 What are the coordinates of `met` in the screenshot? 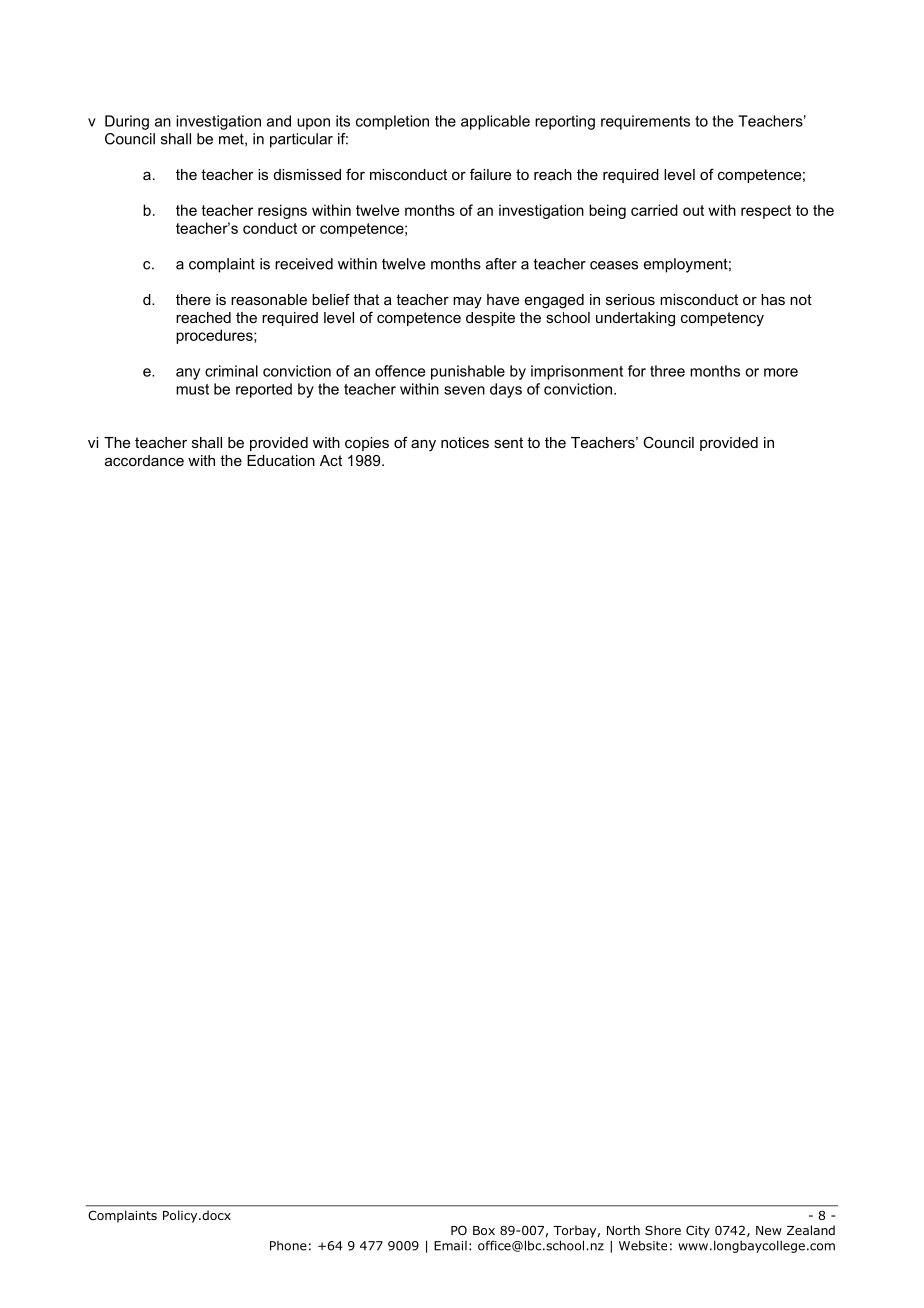 It's located at (232, 139).
